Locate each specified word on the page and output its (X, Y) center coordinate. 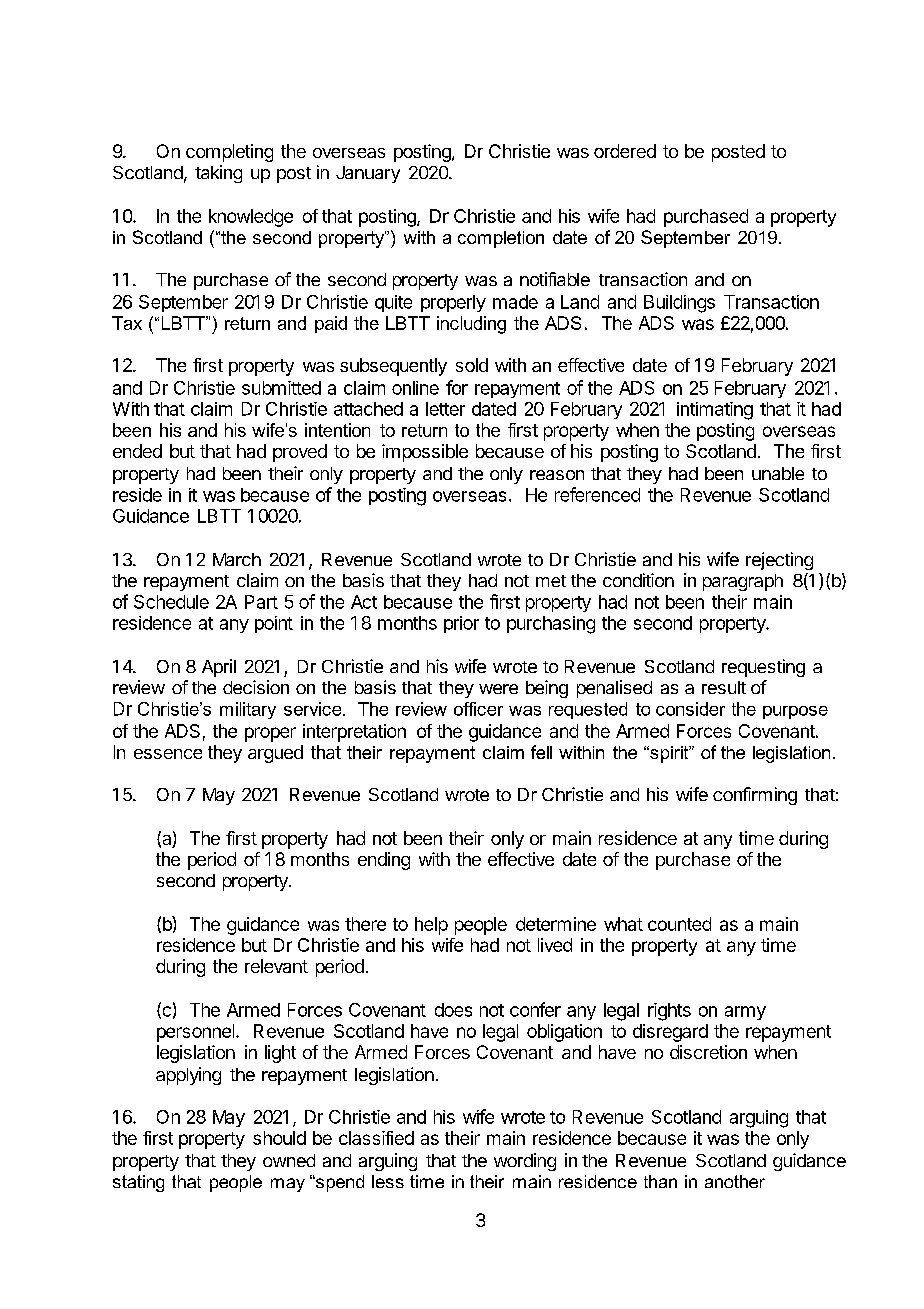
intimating (715, 411)
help (431, 926)
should (279, 1138)
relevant (276, 966)
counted (679, 924)
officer (478, 709)
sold (472, 365)
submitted (281, 388)
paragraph (743, 582)
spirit (669, 754)
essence (168, 754)
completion (501, 239)
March (237, 559)
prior (461, 624)
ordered (625, 151)
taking (218, 174)
